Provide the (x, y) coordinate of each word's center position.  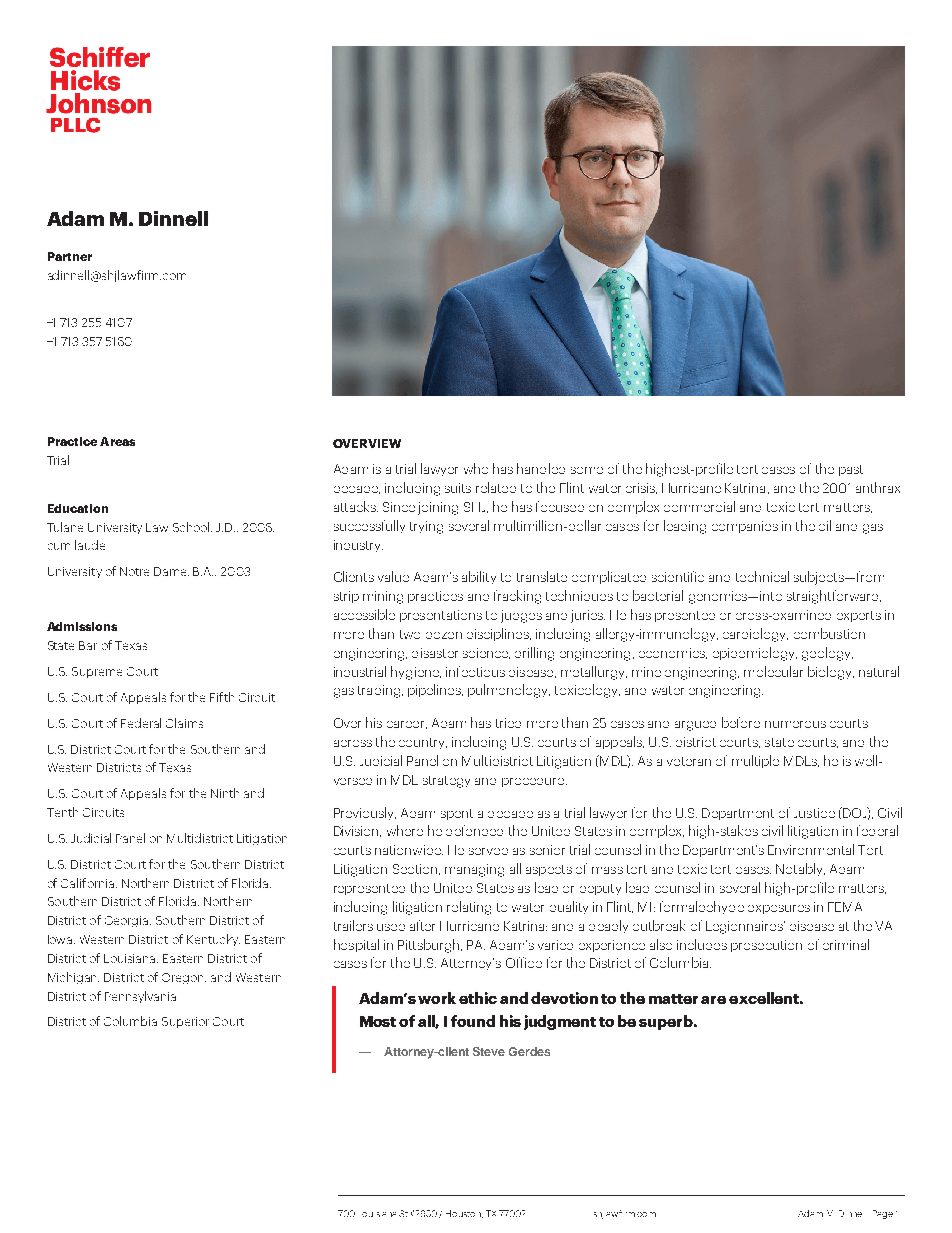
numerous (795, 724)
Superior (185, 1022)
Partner (70, 256)
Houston (464, 1214)
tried (508, 723)
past (851, 470)
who (476, 468)
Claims (184, 723)
